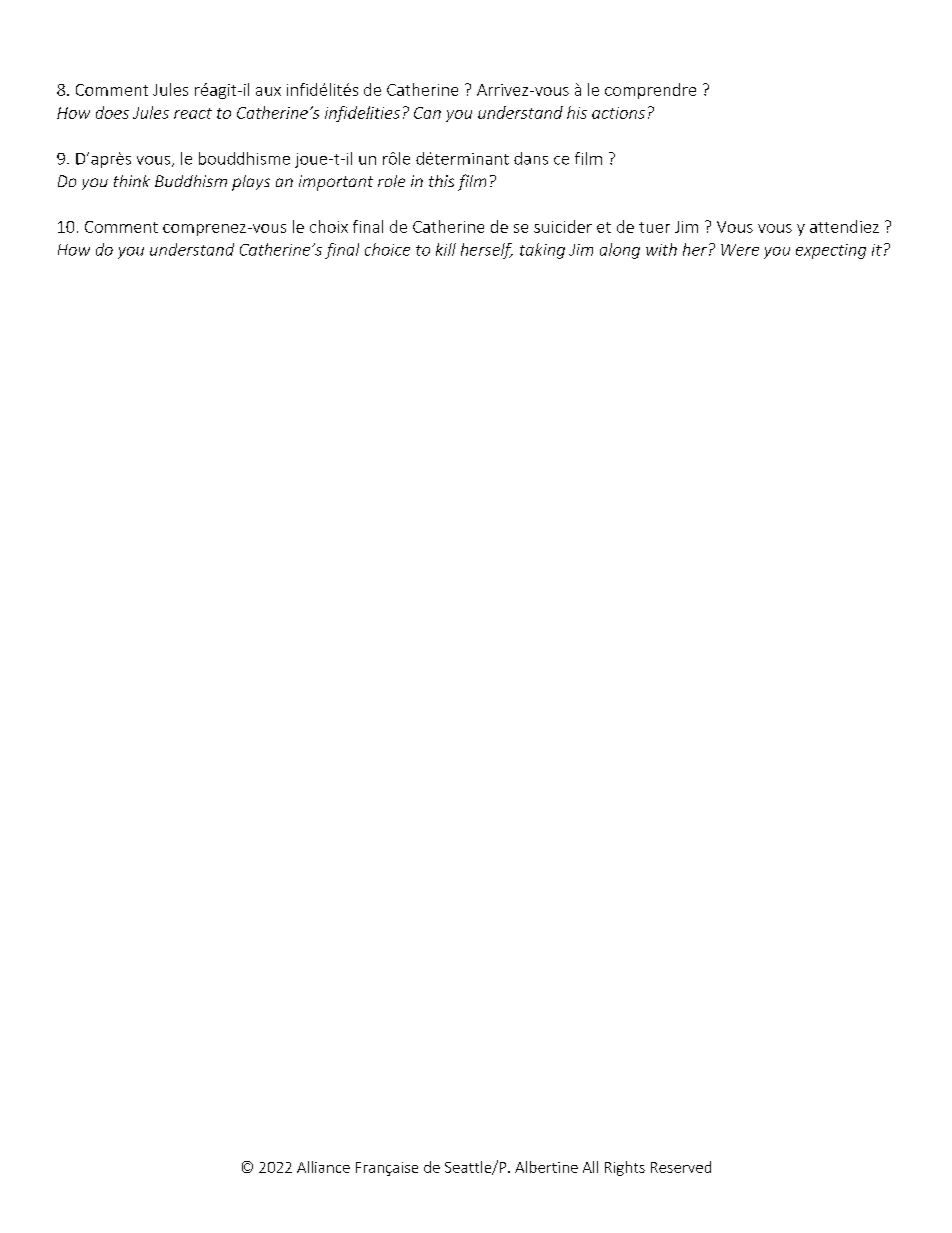 The width and height of the image is (952, 1233). Describe the element at coordinates (625, 1168) in the image. I see `Rights` at that location.
